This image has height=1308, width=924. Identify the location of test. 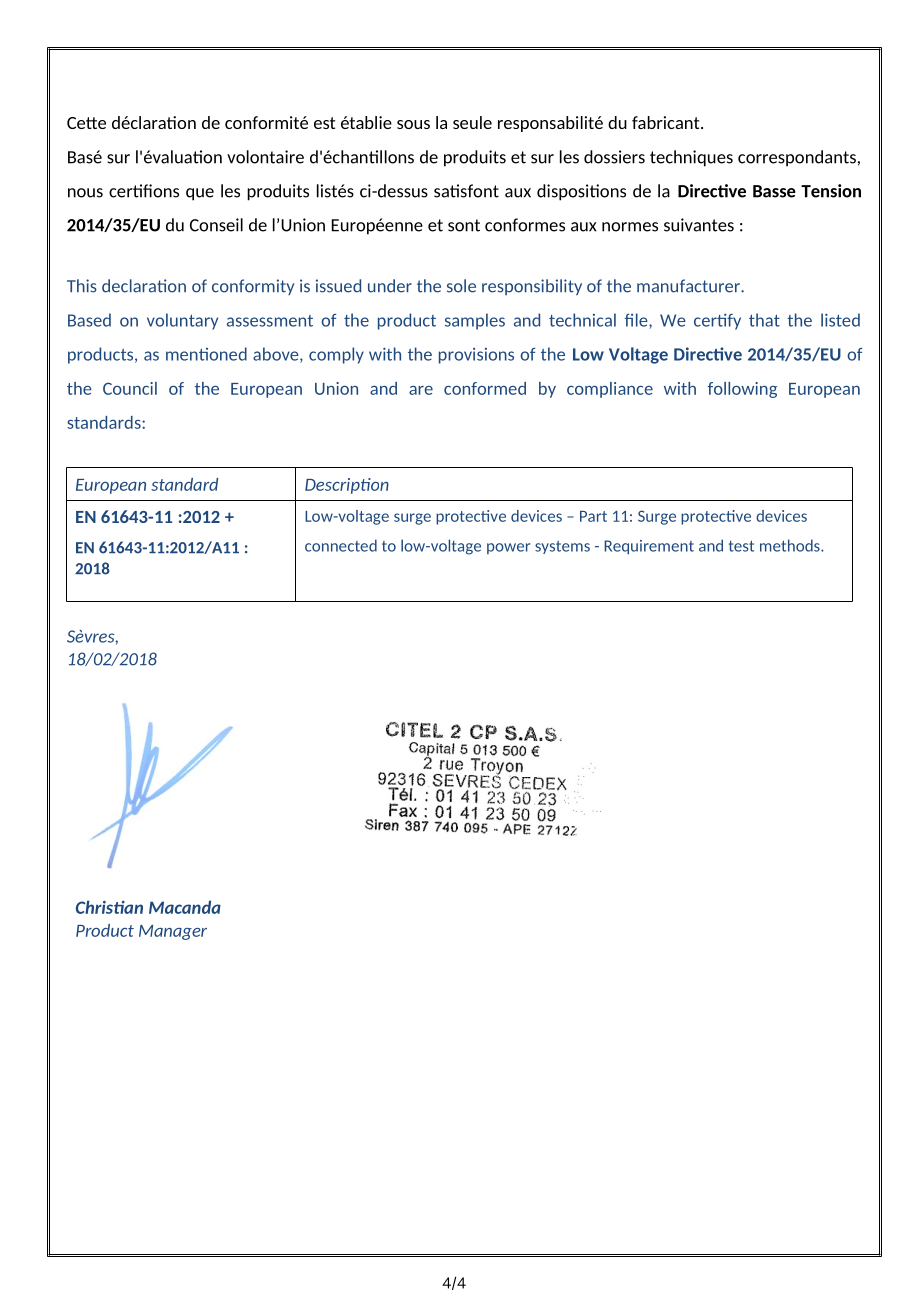
(741, 546).
